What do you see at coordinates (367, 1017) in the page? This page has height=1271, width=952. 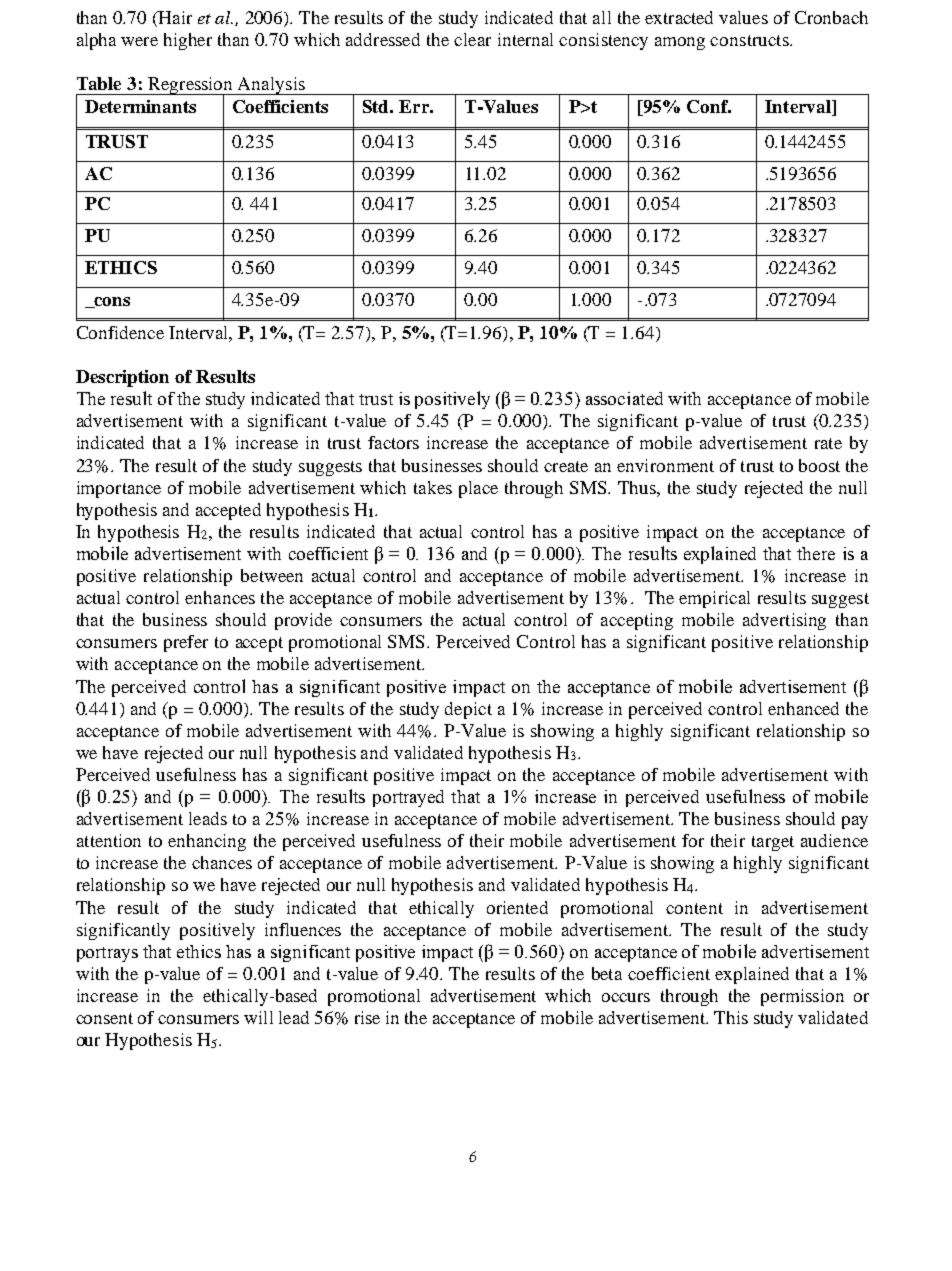 I see `rise` at bounding box center [367, 1017].
